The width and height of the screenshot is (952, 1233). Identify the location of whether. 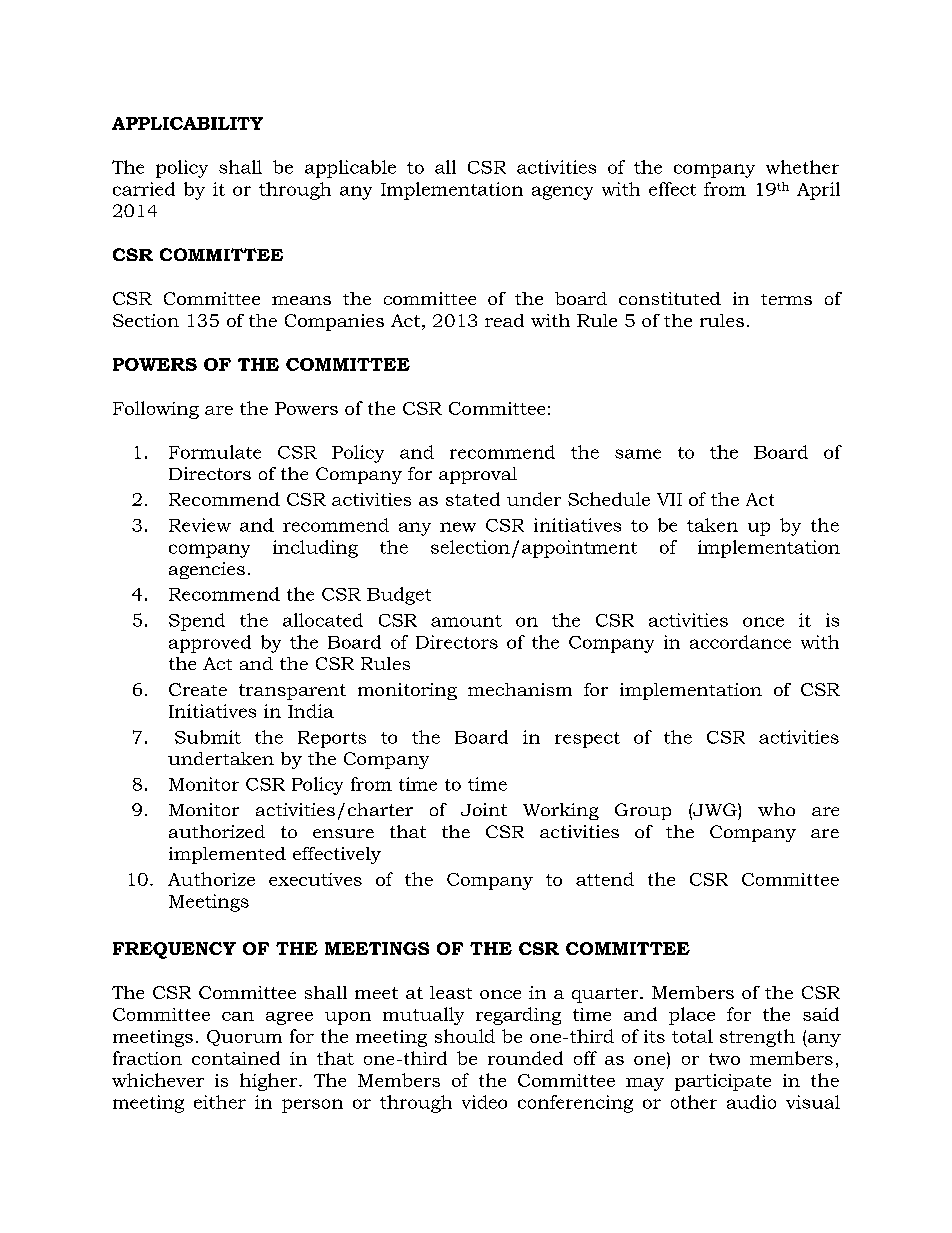
(802, 167).
